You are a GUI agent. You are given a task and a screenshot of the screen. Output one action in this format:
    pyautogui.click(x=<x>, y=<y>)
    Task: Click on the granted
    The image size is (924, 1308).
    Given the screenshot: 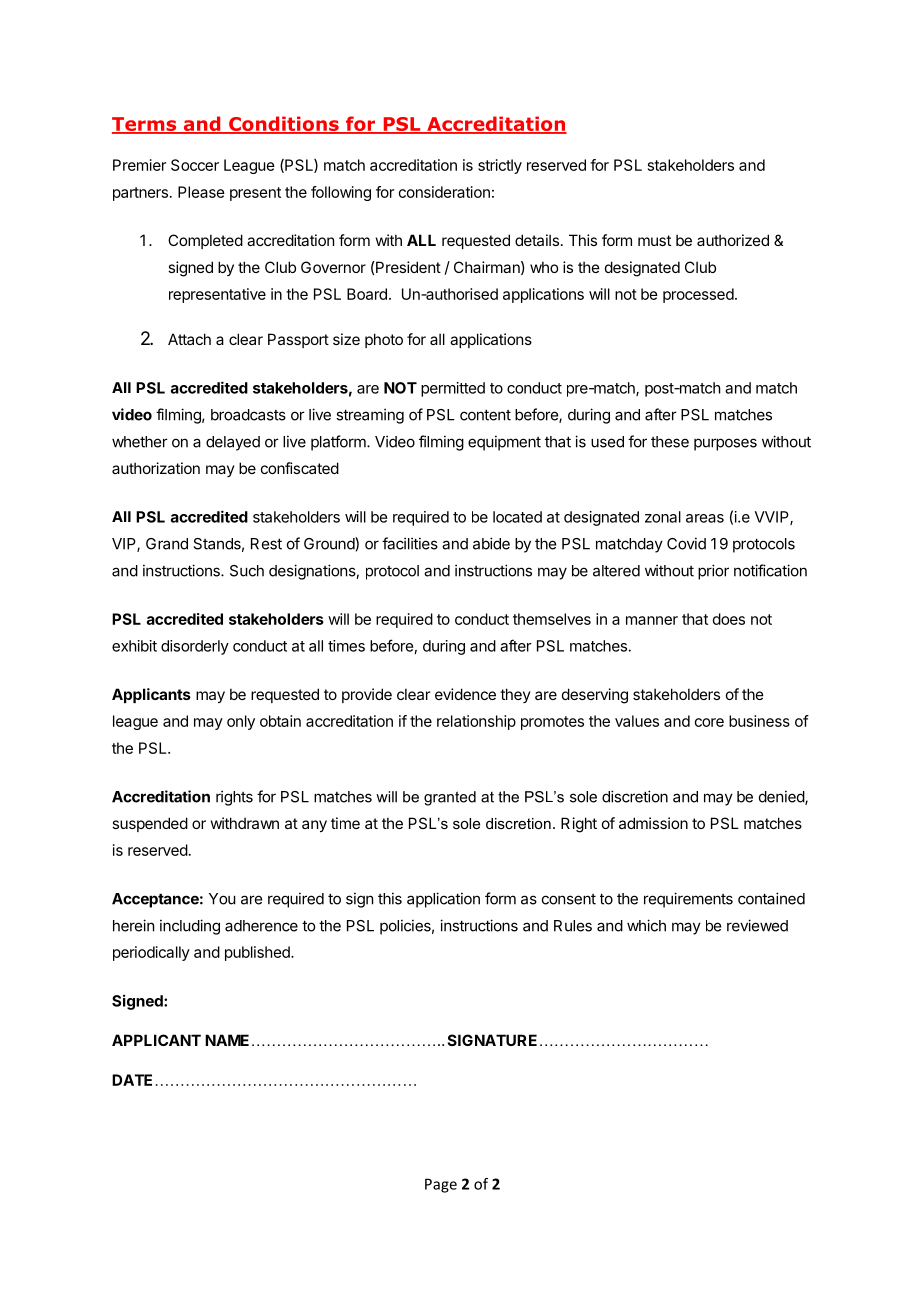 What is the action you would take?
    pyautogui.click(x=450, y=798)
